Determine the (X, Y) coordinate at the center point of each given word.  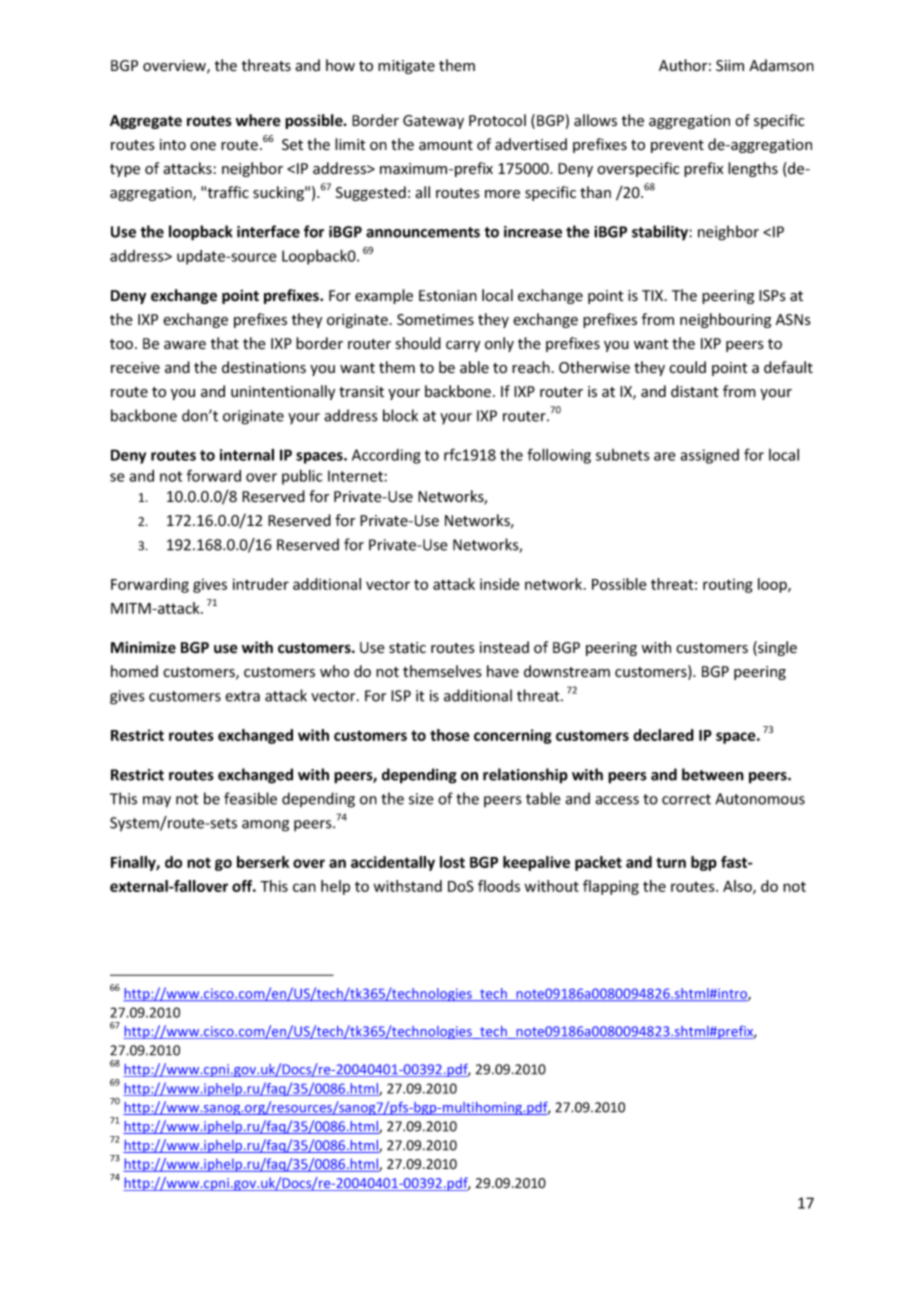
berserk (263, 862)
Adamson (781, 65)
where (258, 120)
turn (671, 862)
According (386, 456)
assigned (709, 456)
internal (247, 455)
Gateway (433, 122)
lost (452, 862)
